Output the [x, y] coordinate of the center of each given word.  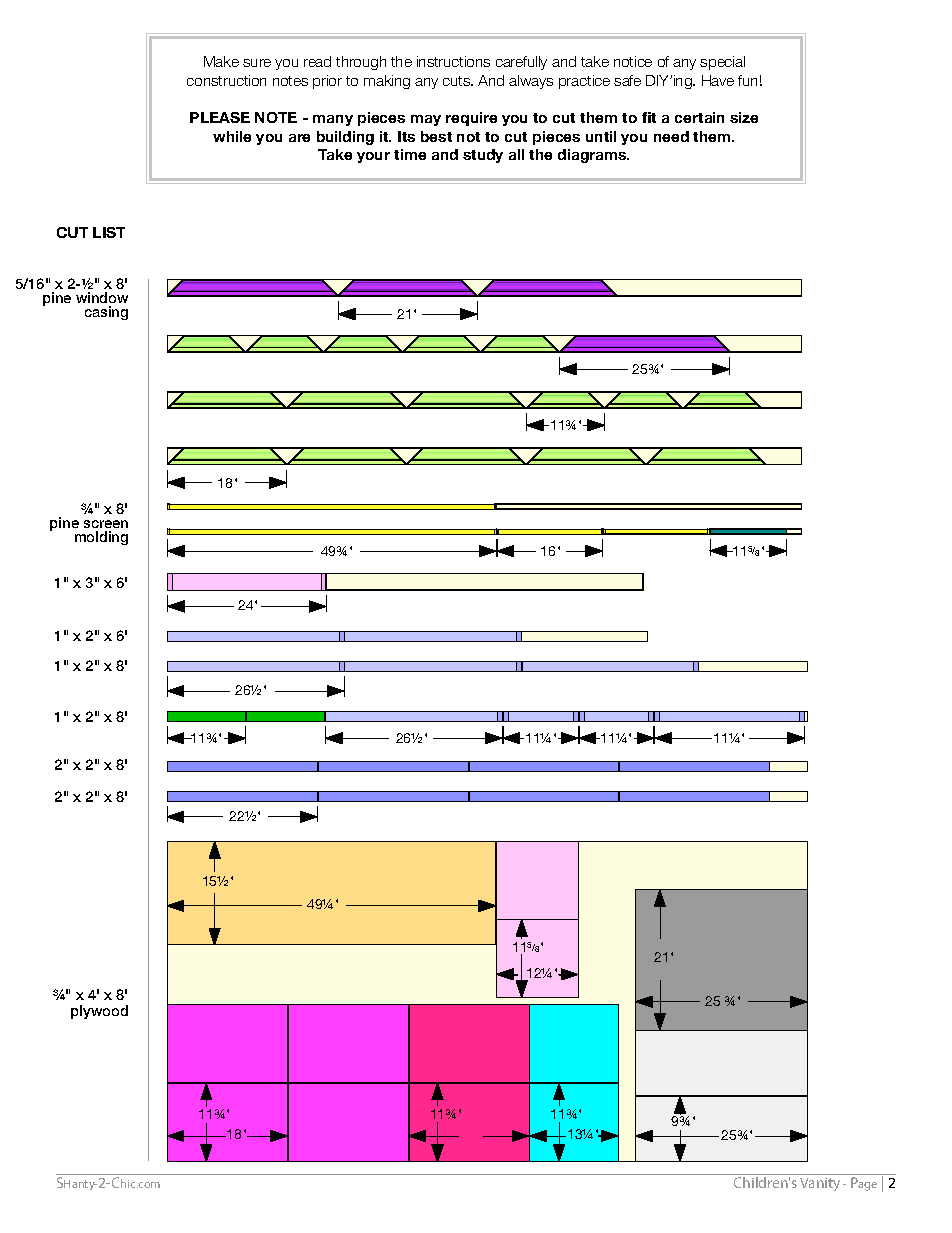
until [601, 136]
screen [106, 524]
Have [718, 80]
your [373, 157]
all [516, 154]
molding [101, 538]
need [671, 136]
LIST [109, 232]
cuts [458, 81]
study [483, 156]
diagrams [593, 156]
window [102, 297]
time [410, 154]
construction [226, 80]
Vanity [822, 1184]
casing [106, 313]
